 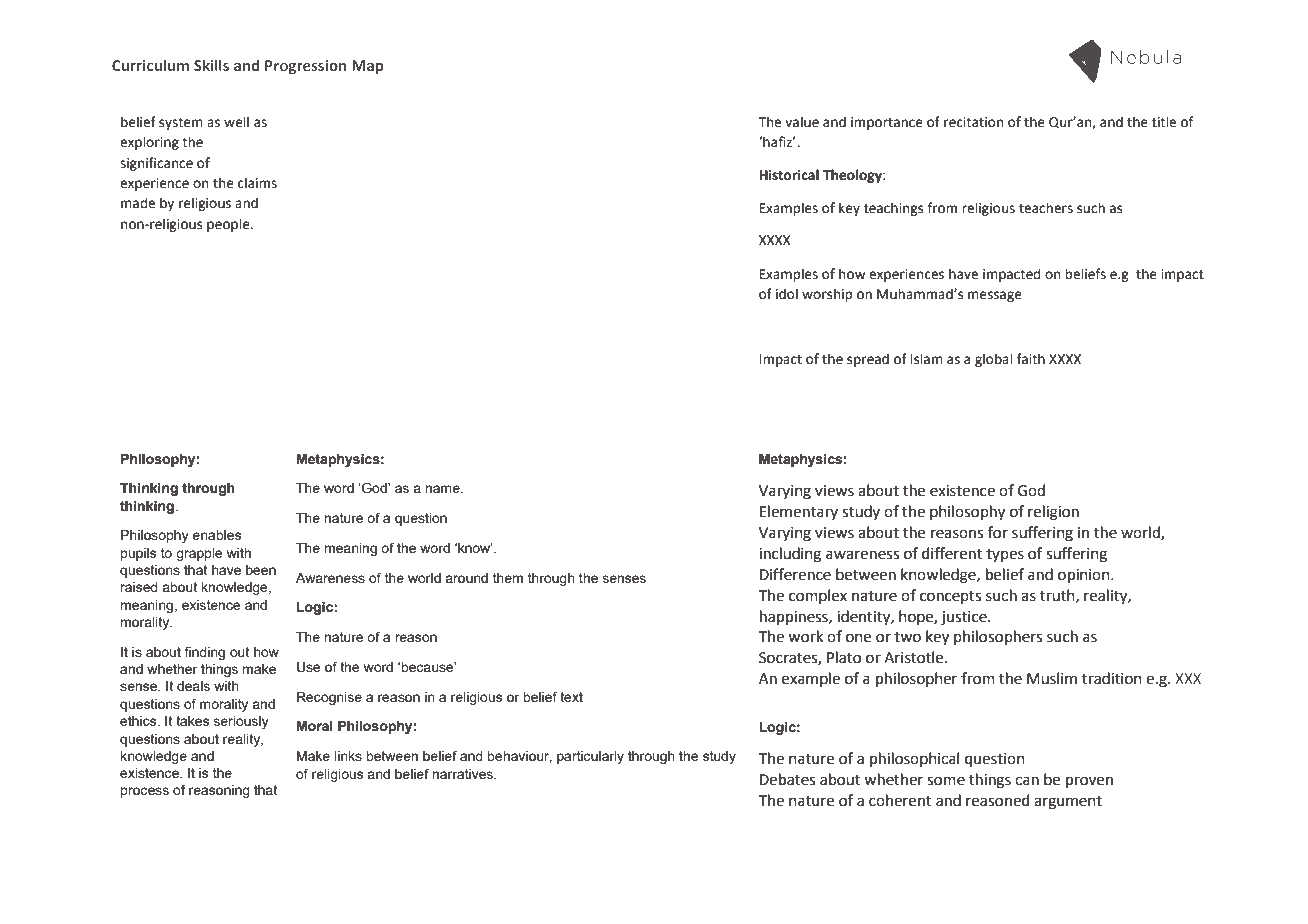 What do you see at coordinates (973, 122) in the screenshot?
I see `recitation` at bounding box center [973, 122].
